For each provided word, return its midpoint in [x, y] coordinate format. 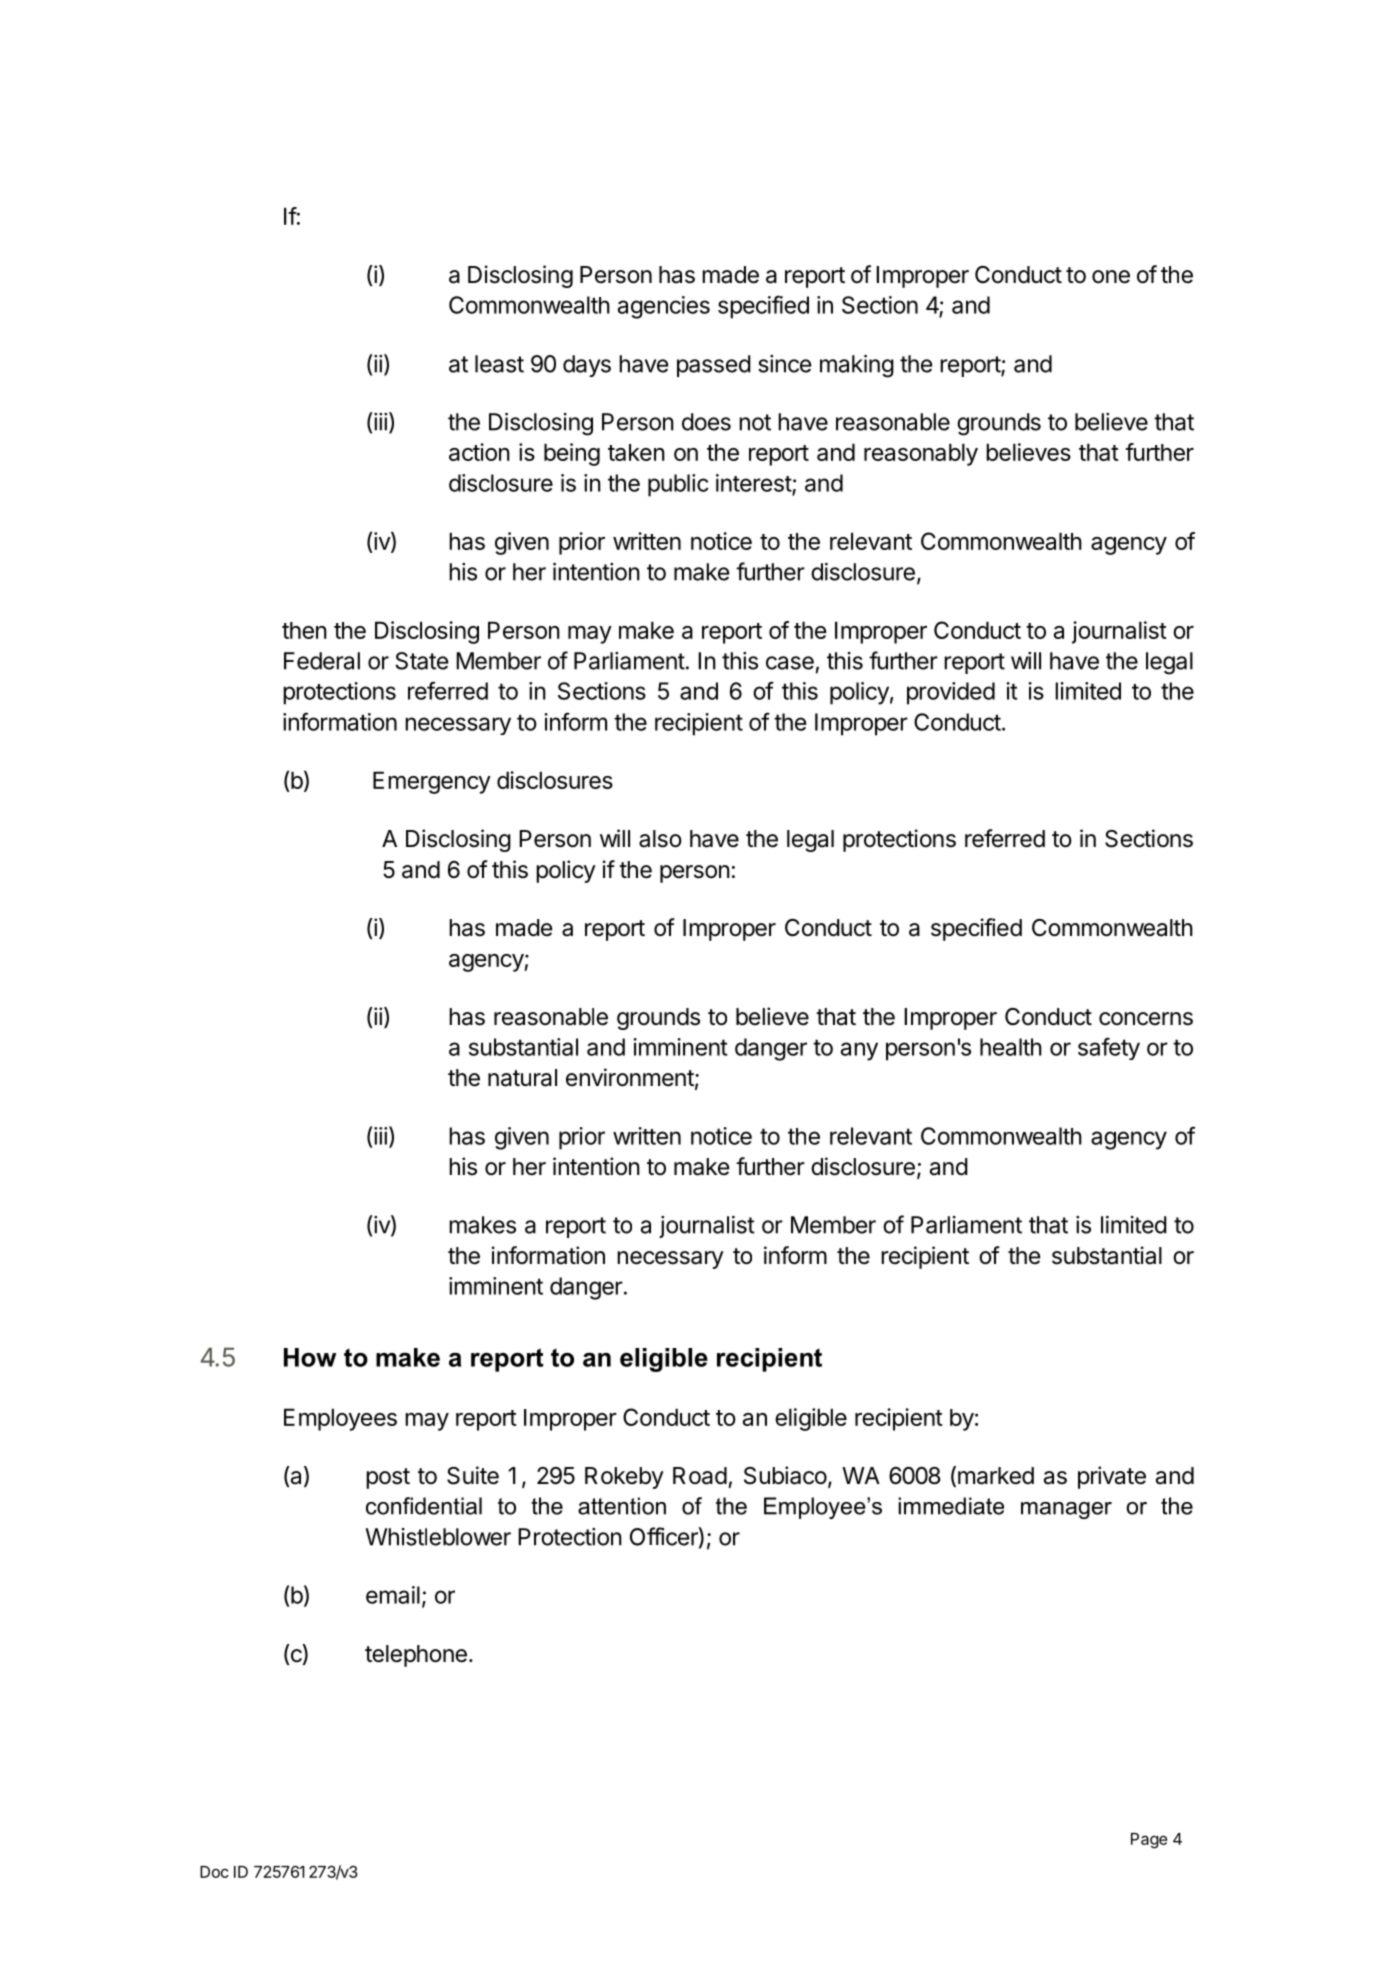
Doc [214, 1872]
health [1011, 1047]
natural [522, 1078]
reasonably [921, 454]
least [499, 364]
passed [714, 366]
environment [630, 1077]
